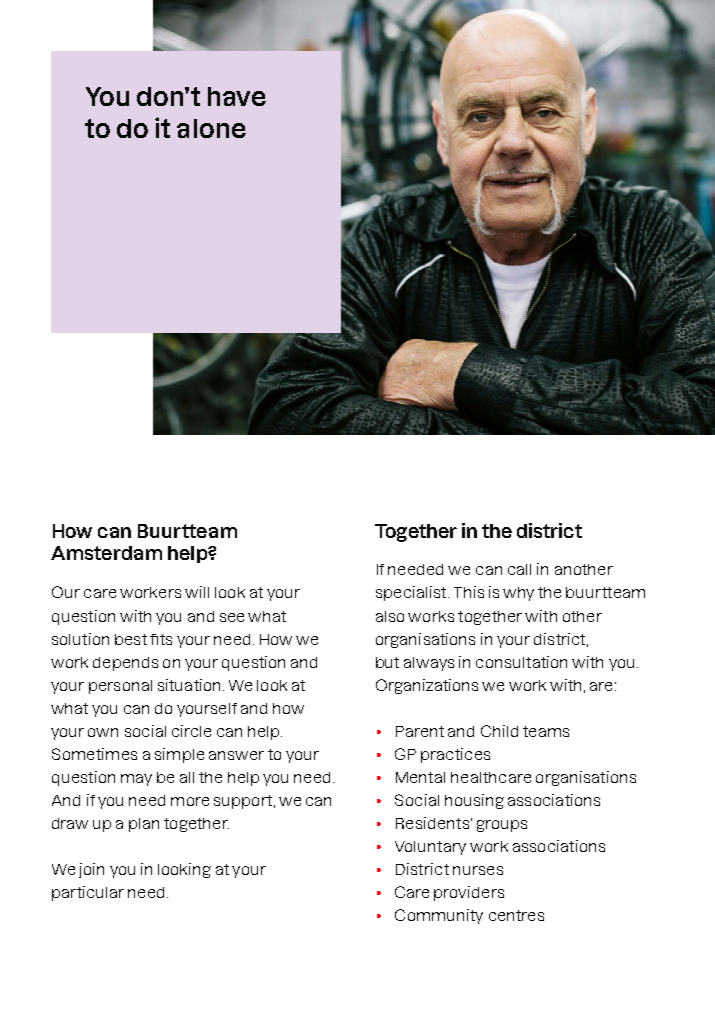  What do you see at coordinates (469, 592) in the image?
I see `This` at bounding box center [469, 592].
